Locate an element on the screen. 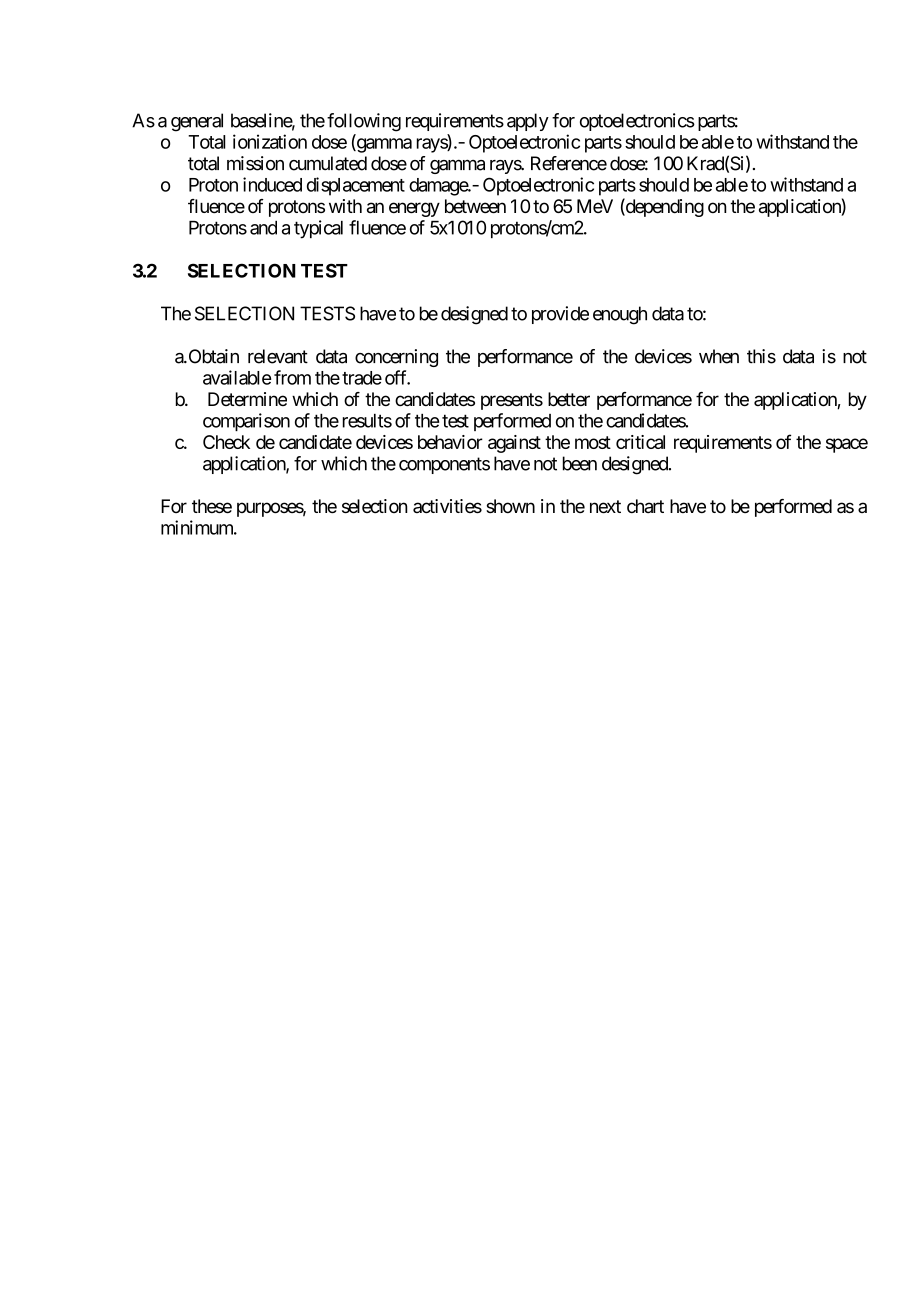 The width and height of the screenshot is (924, 1308). apply is located at coordinates (528, 122).
